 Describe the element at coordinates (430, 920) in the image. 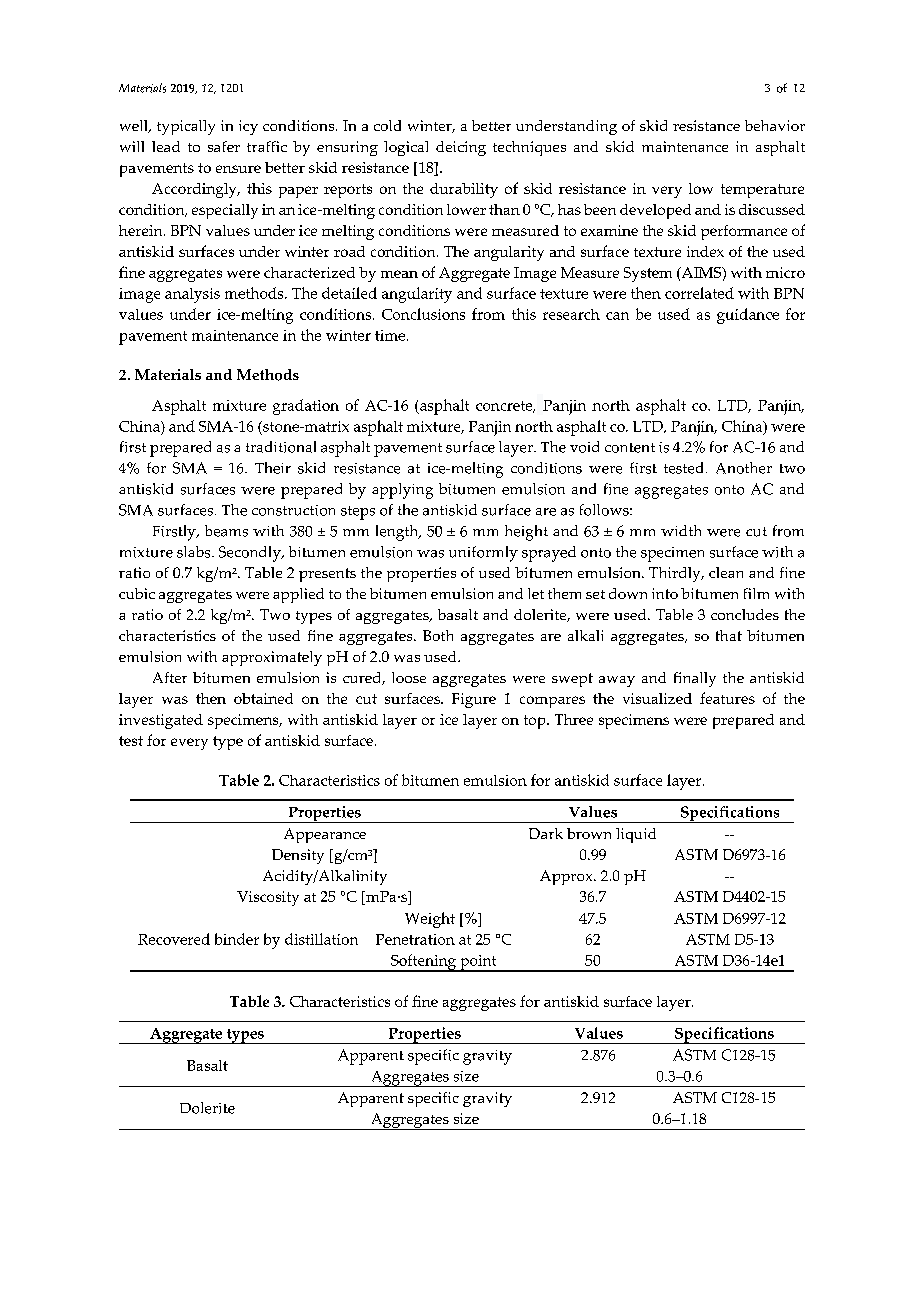

I see `Weight` at that location.
